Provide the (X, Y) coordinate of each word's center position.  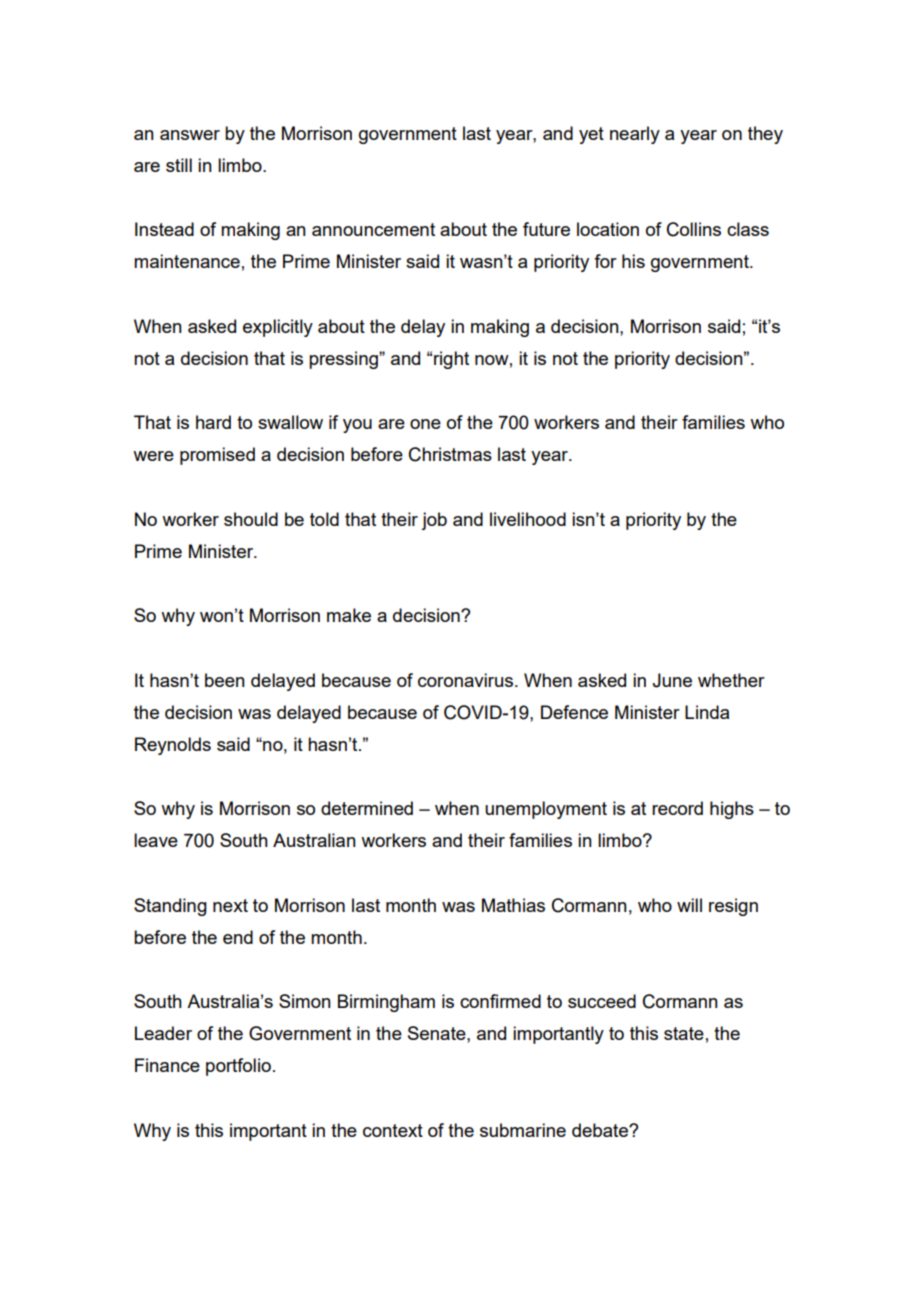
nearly (635, 135)
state (684, 1033)
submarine (523, 1130)
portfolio (238, 1067)
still (179, 165)
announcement (373, 229)
